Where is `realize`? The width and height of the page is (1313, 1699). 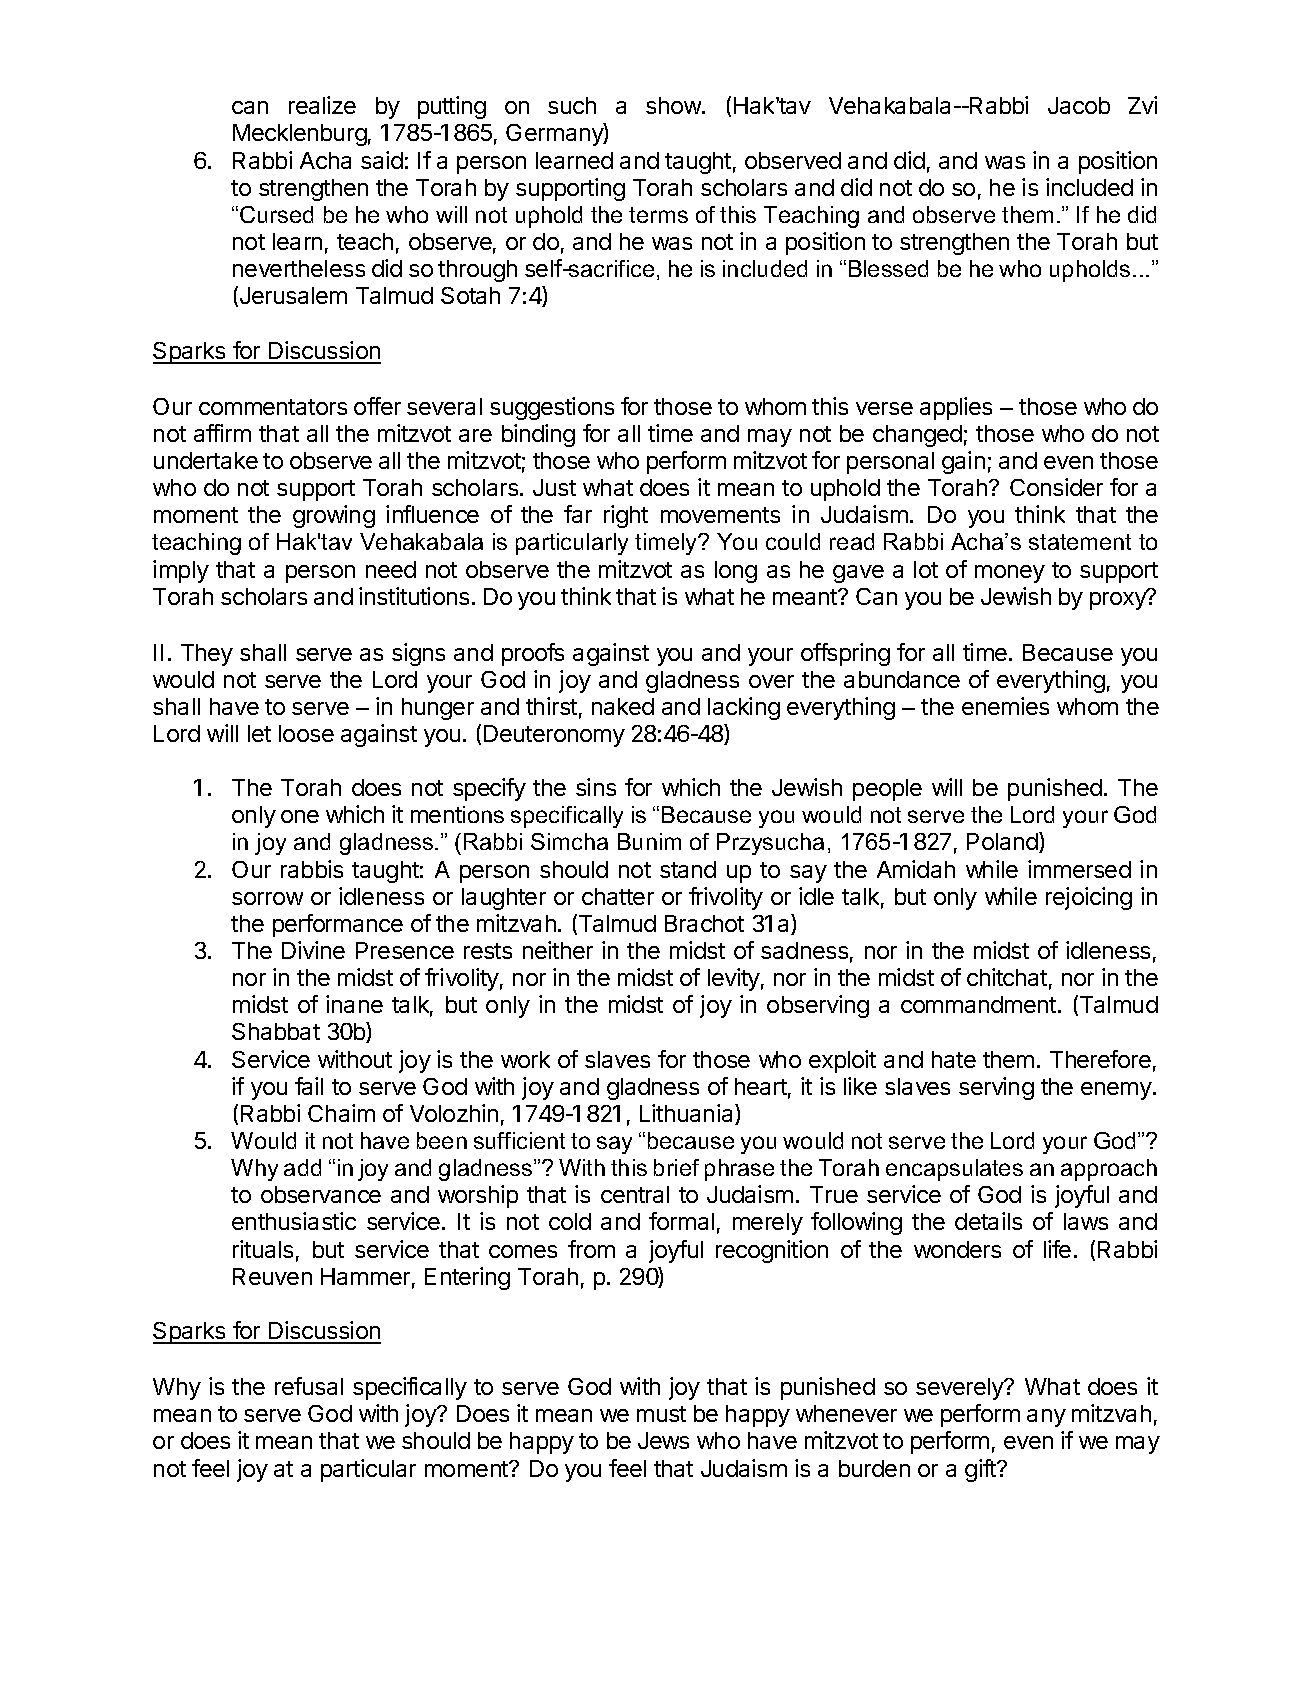
realize is located at coordinates (322, 105).
